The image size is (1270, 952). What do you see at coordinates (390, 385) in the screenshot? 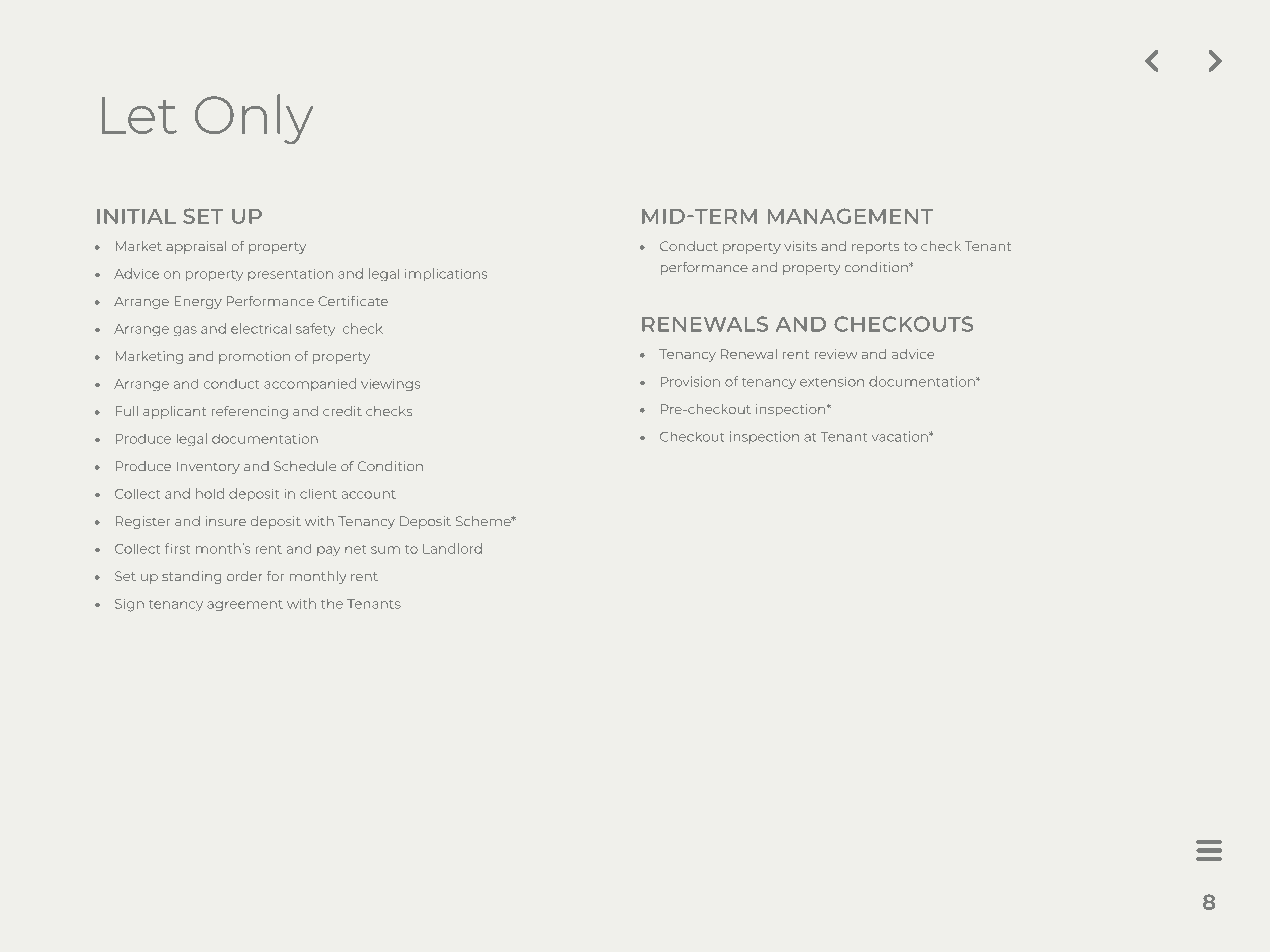
I see `viewings` at bounding box center [390, 385].
